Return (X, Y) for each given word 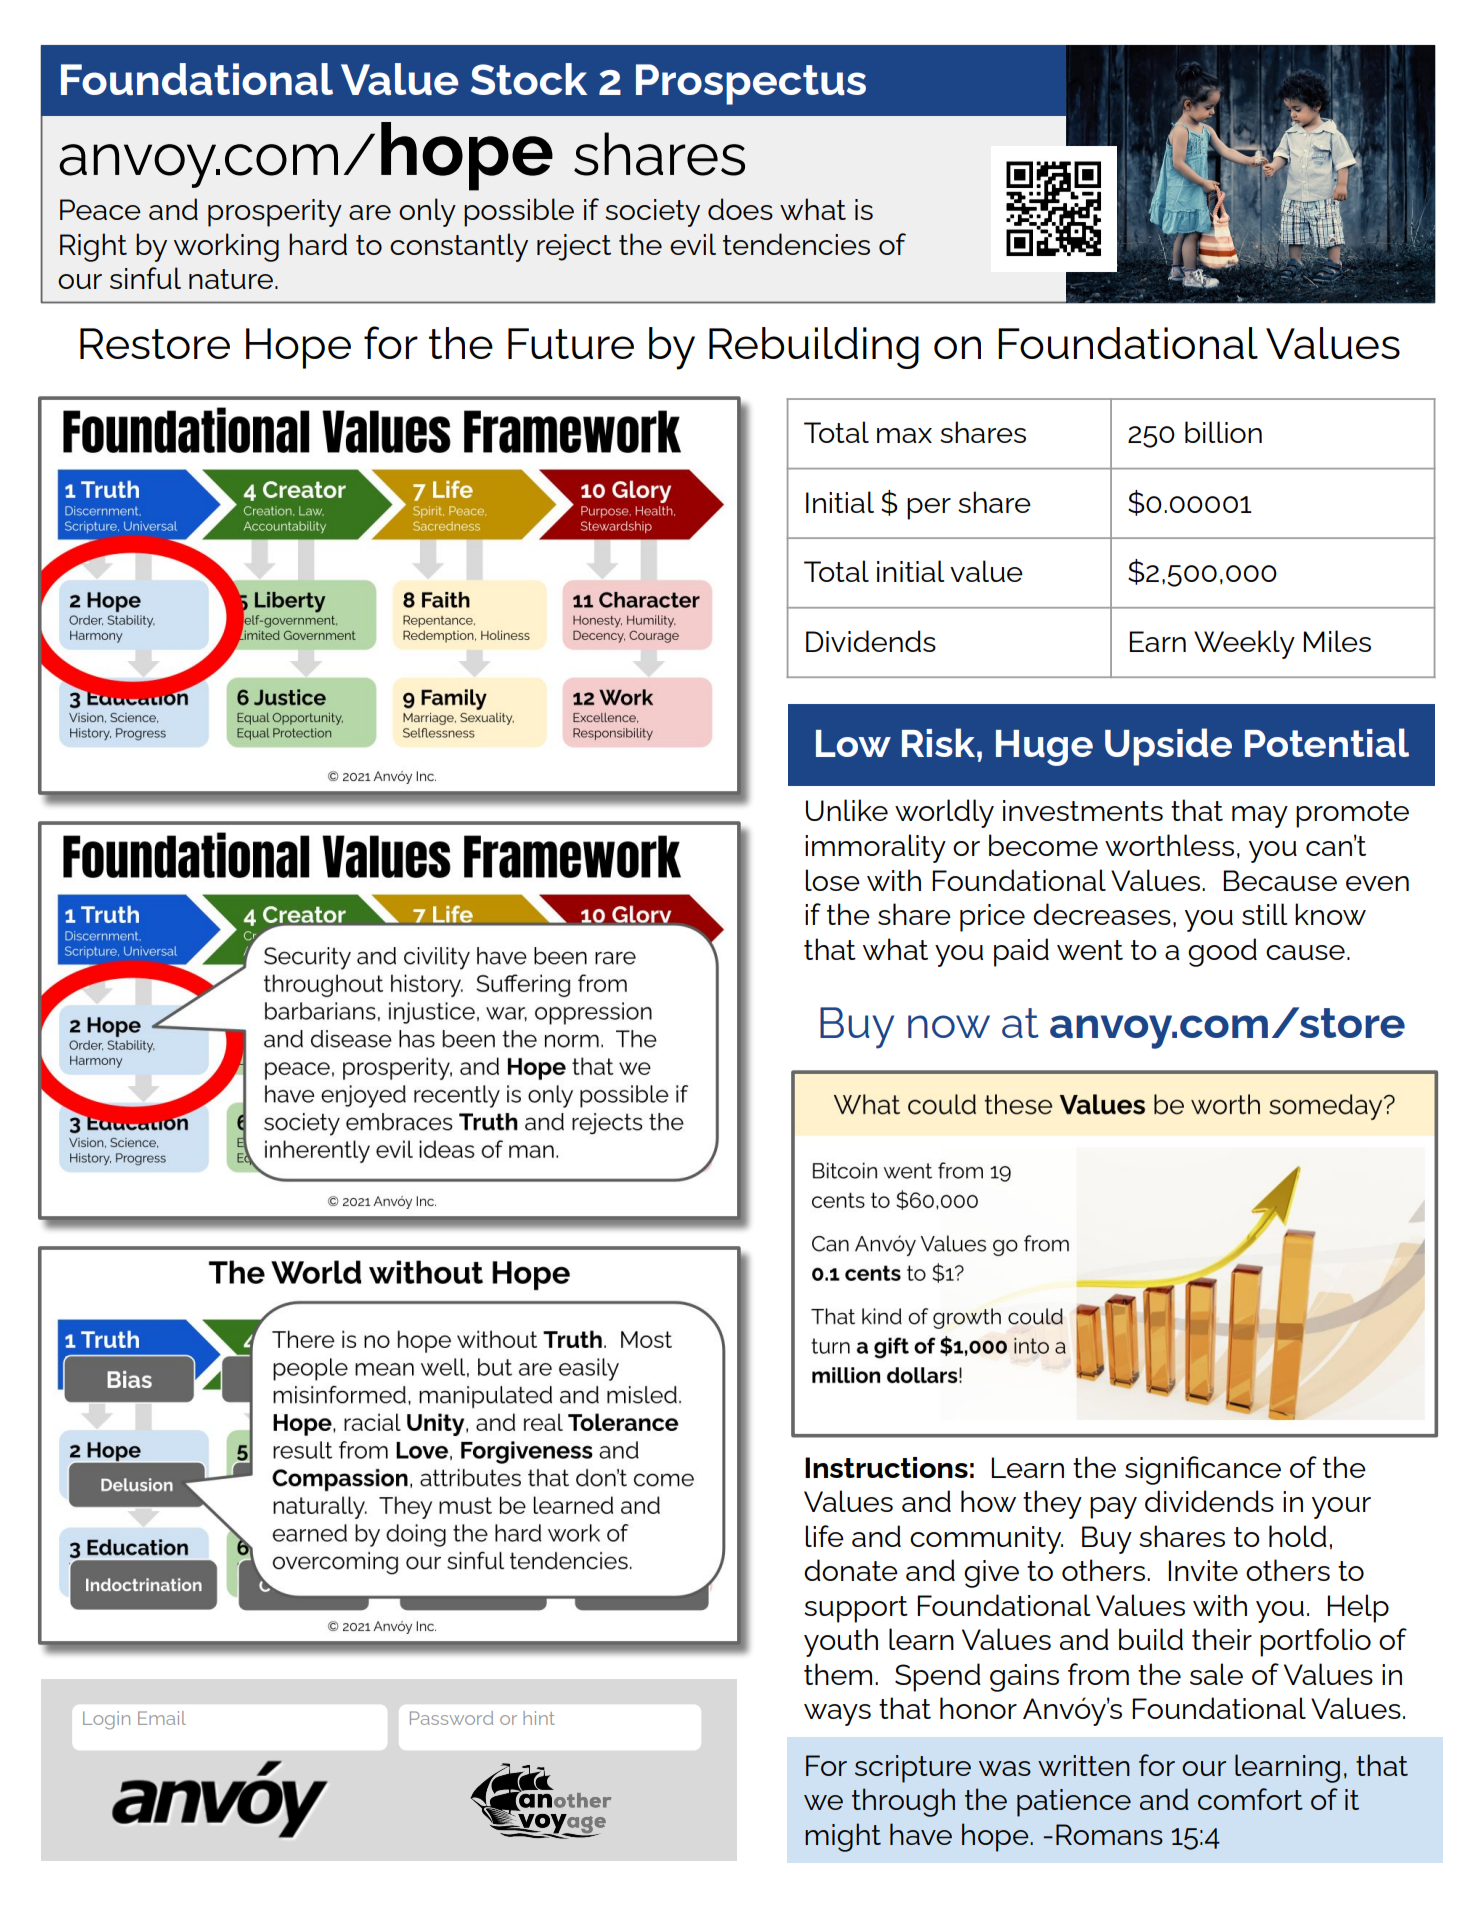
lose (832, 880)
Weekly (1244, 644)
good (1222, 952)
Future (571, 343)
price (992, 918)
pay (1113, 1508)
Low (853, 743)
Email (162, 1718)
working (226, 247)
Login (106, 1720)
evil (693, 244)
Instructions (886, 1467)
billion (1223, 432)
